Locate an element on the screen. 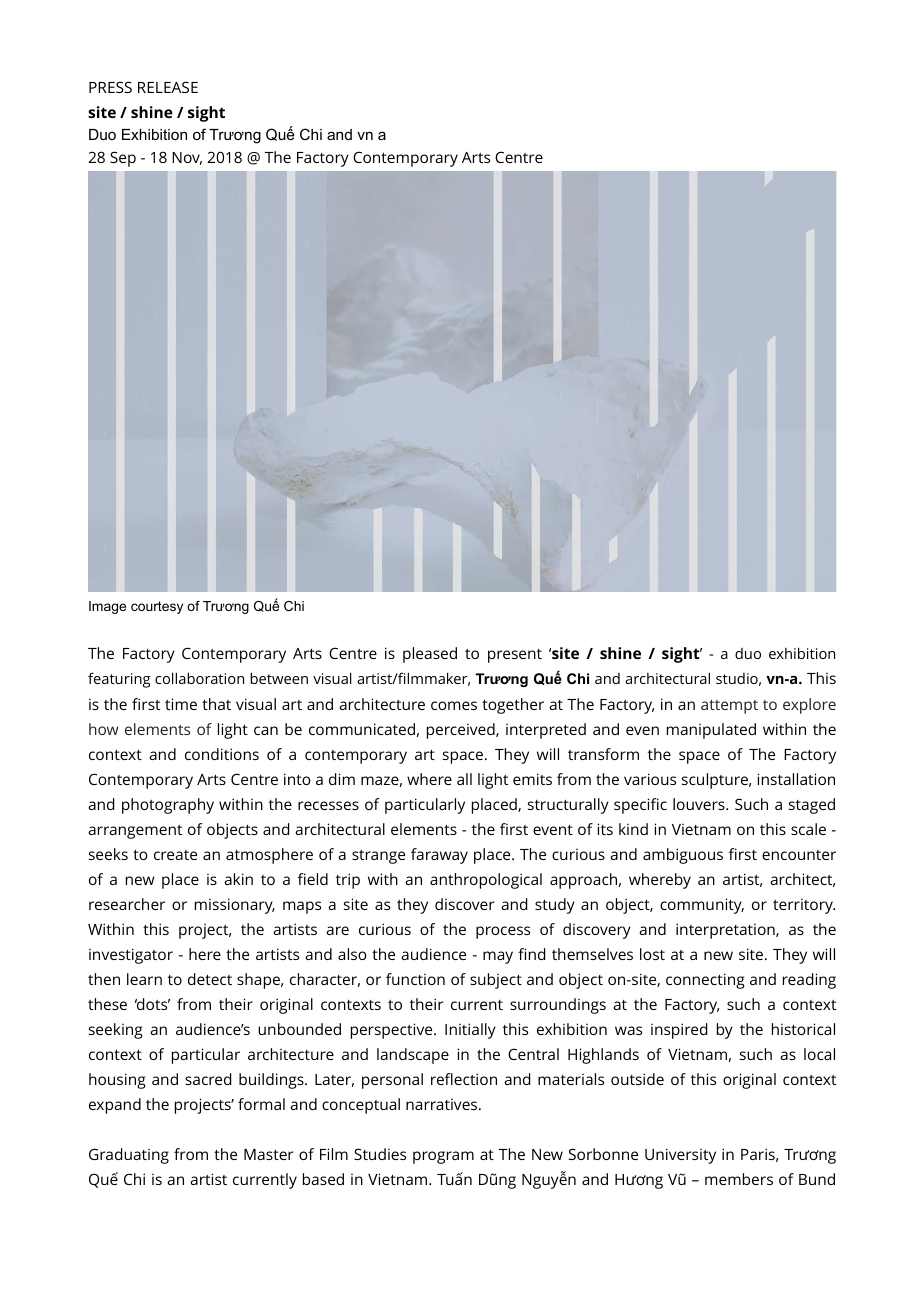 The image size is (924, 1308). PRESS is located at coordinates (110, 87).
